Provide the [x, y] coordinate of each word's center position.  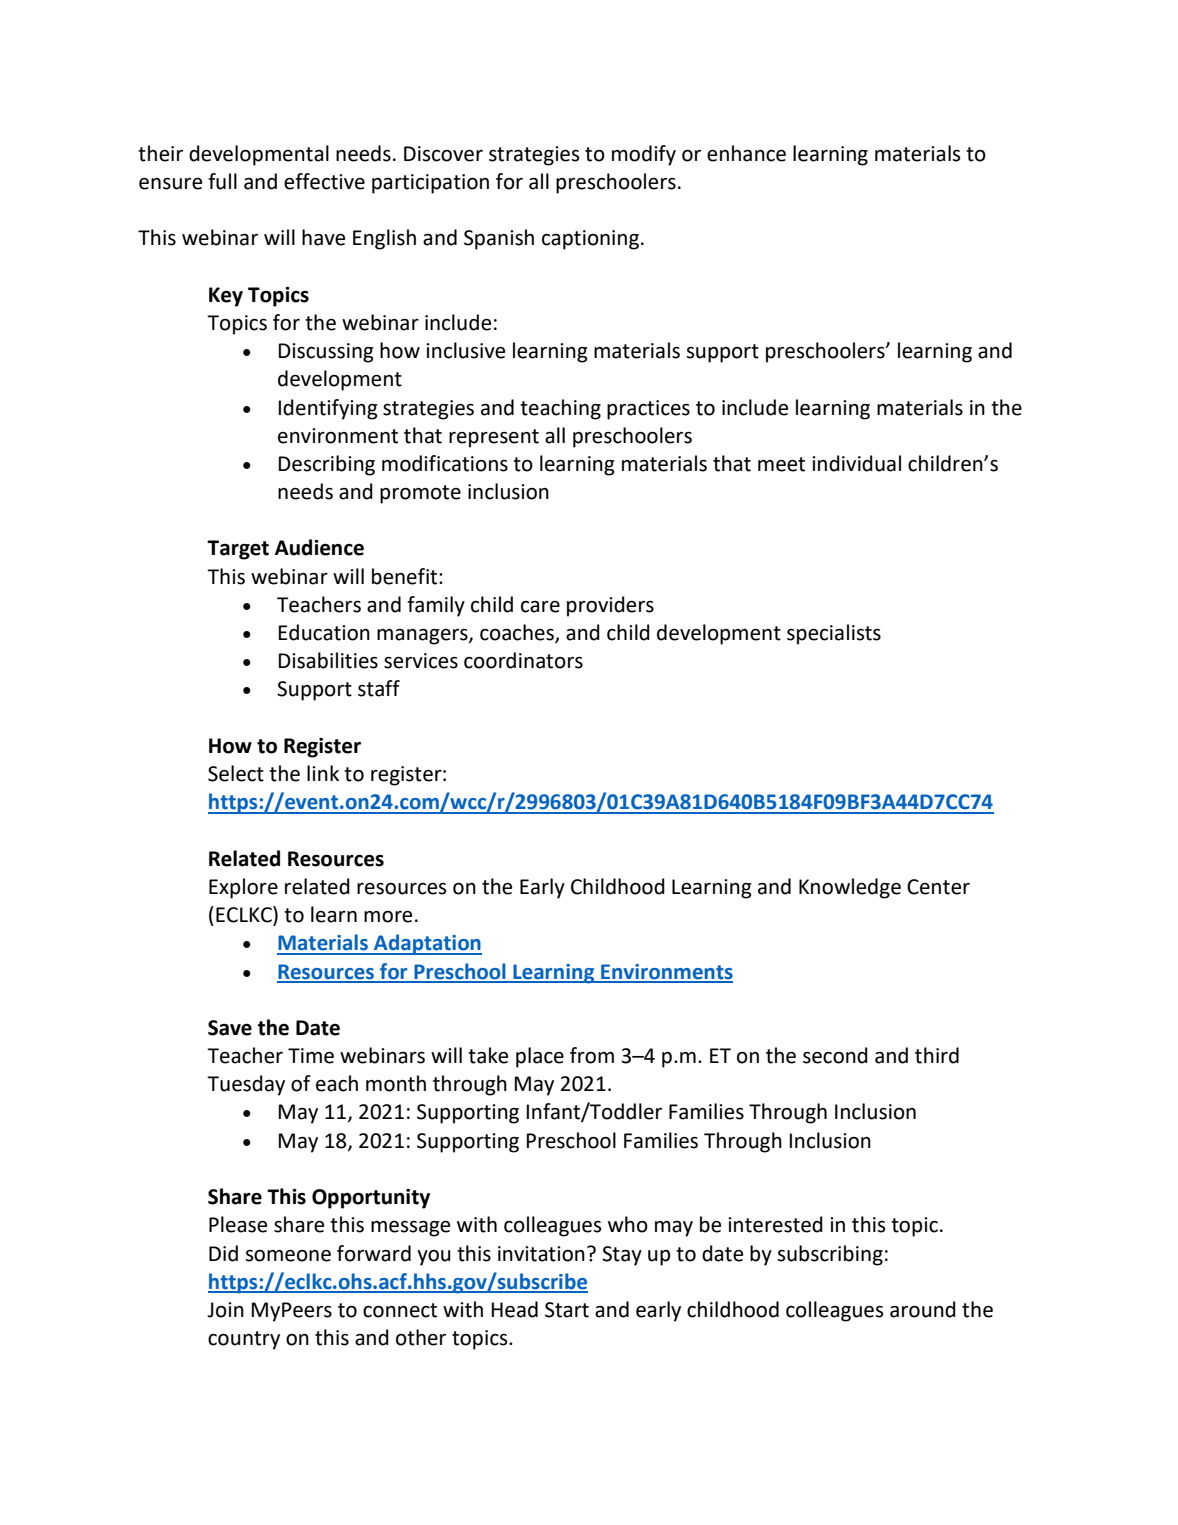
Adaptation [427, 944]
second [835, 1055]
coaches [518, 633]
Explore [243, 888]
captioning [590, 240]
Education [324, 632]
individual [856, 463]
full [222, 181]
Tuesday [246, 1085]
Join [225, 1310]
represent [494, 438]
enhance [746, 153]
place [540, 1057]
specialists [834, 634]
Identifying [328, 409]
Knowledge [850, 888]
